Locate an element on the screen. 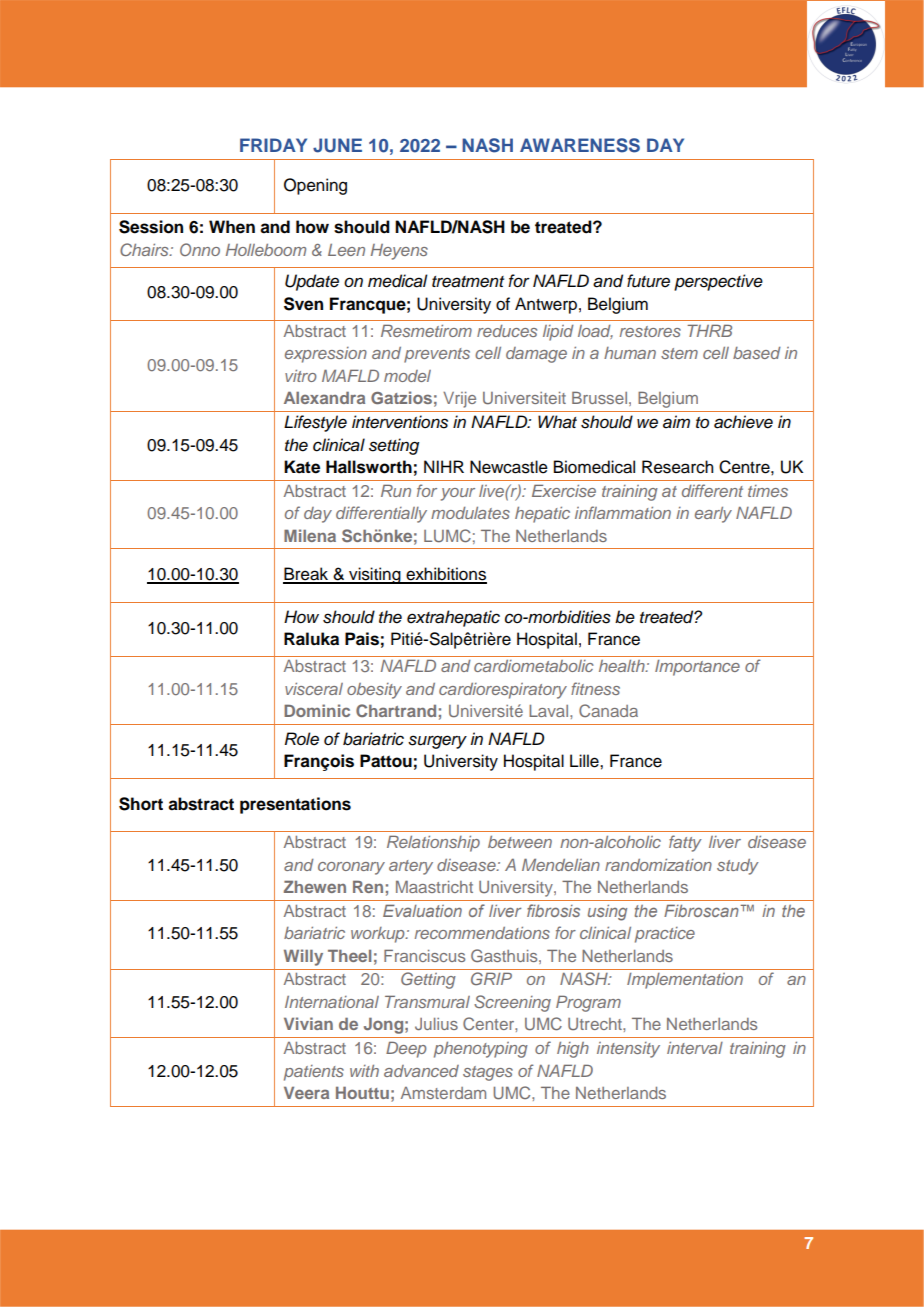 Image resolution: width=924 pixels, height=1308 pixels. JUNE is located at coordinates (337, 145).
